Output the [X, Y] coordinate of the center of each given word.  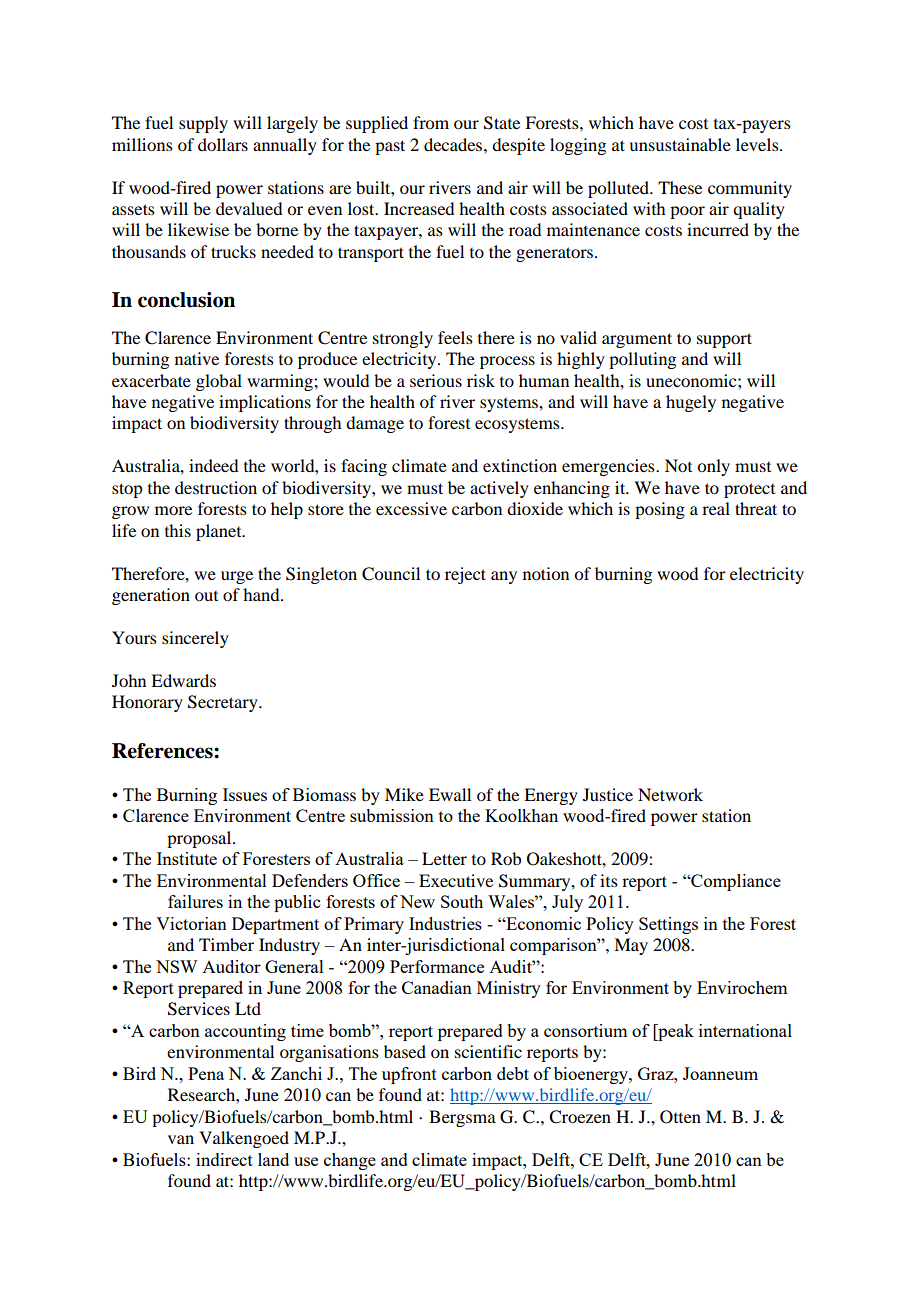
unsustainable [680, 144]
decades [454, 144]
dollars [223, 144]
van [181, 1139]
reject [465, 575]
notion [546, 573]
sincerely [195, 639]
